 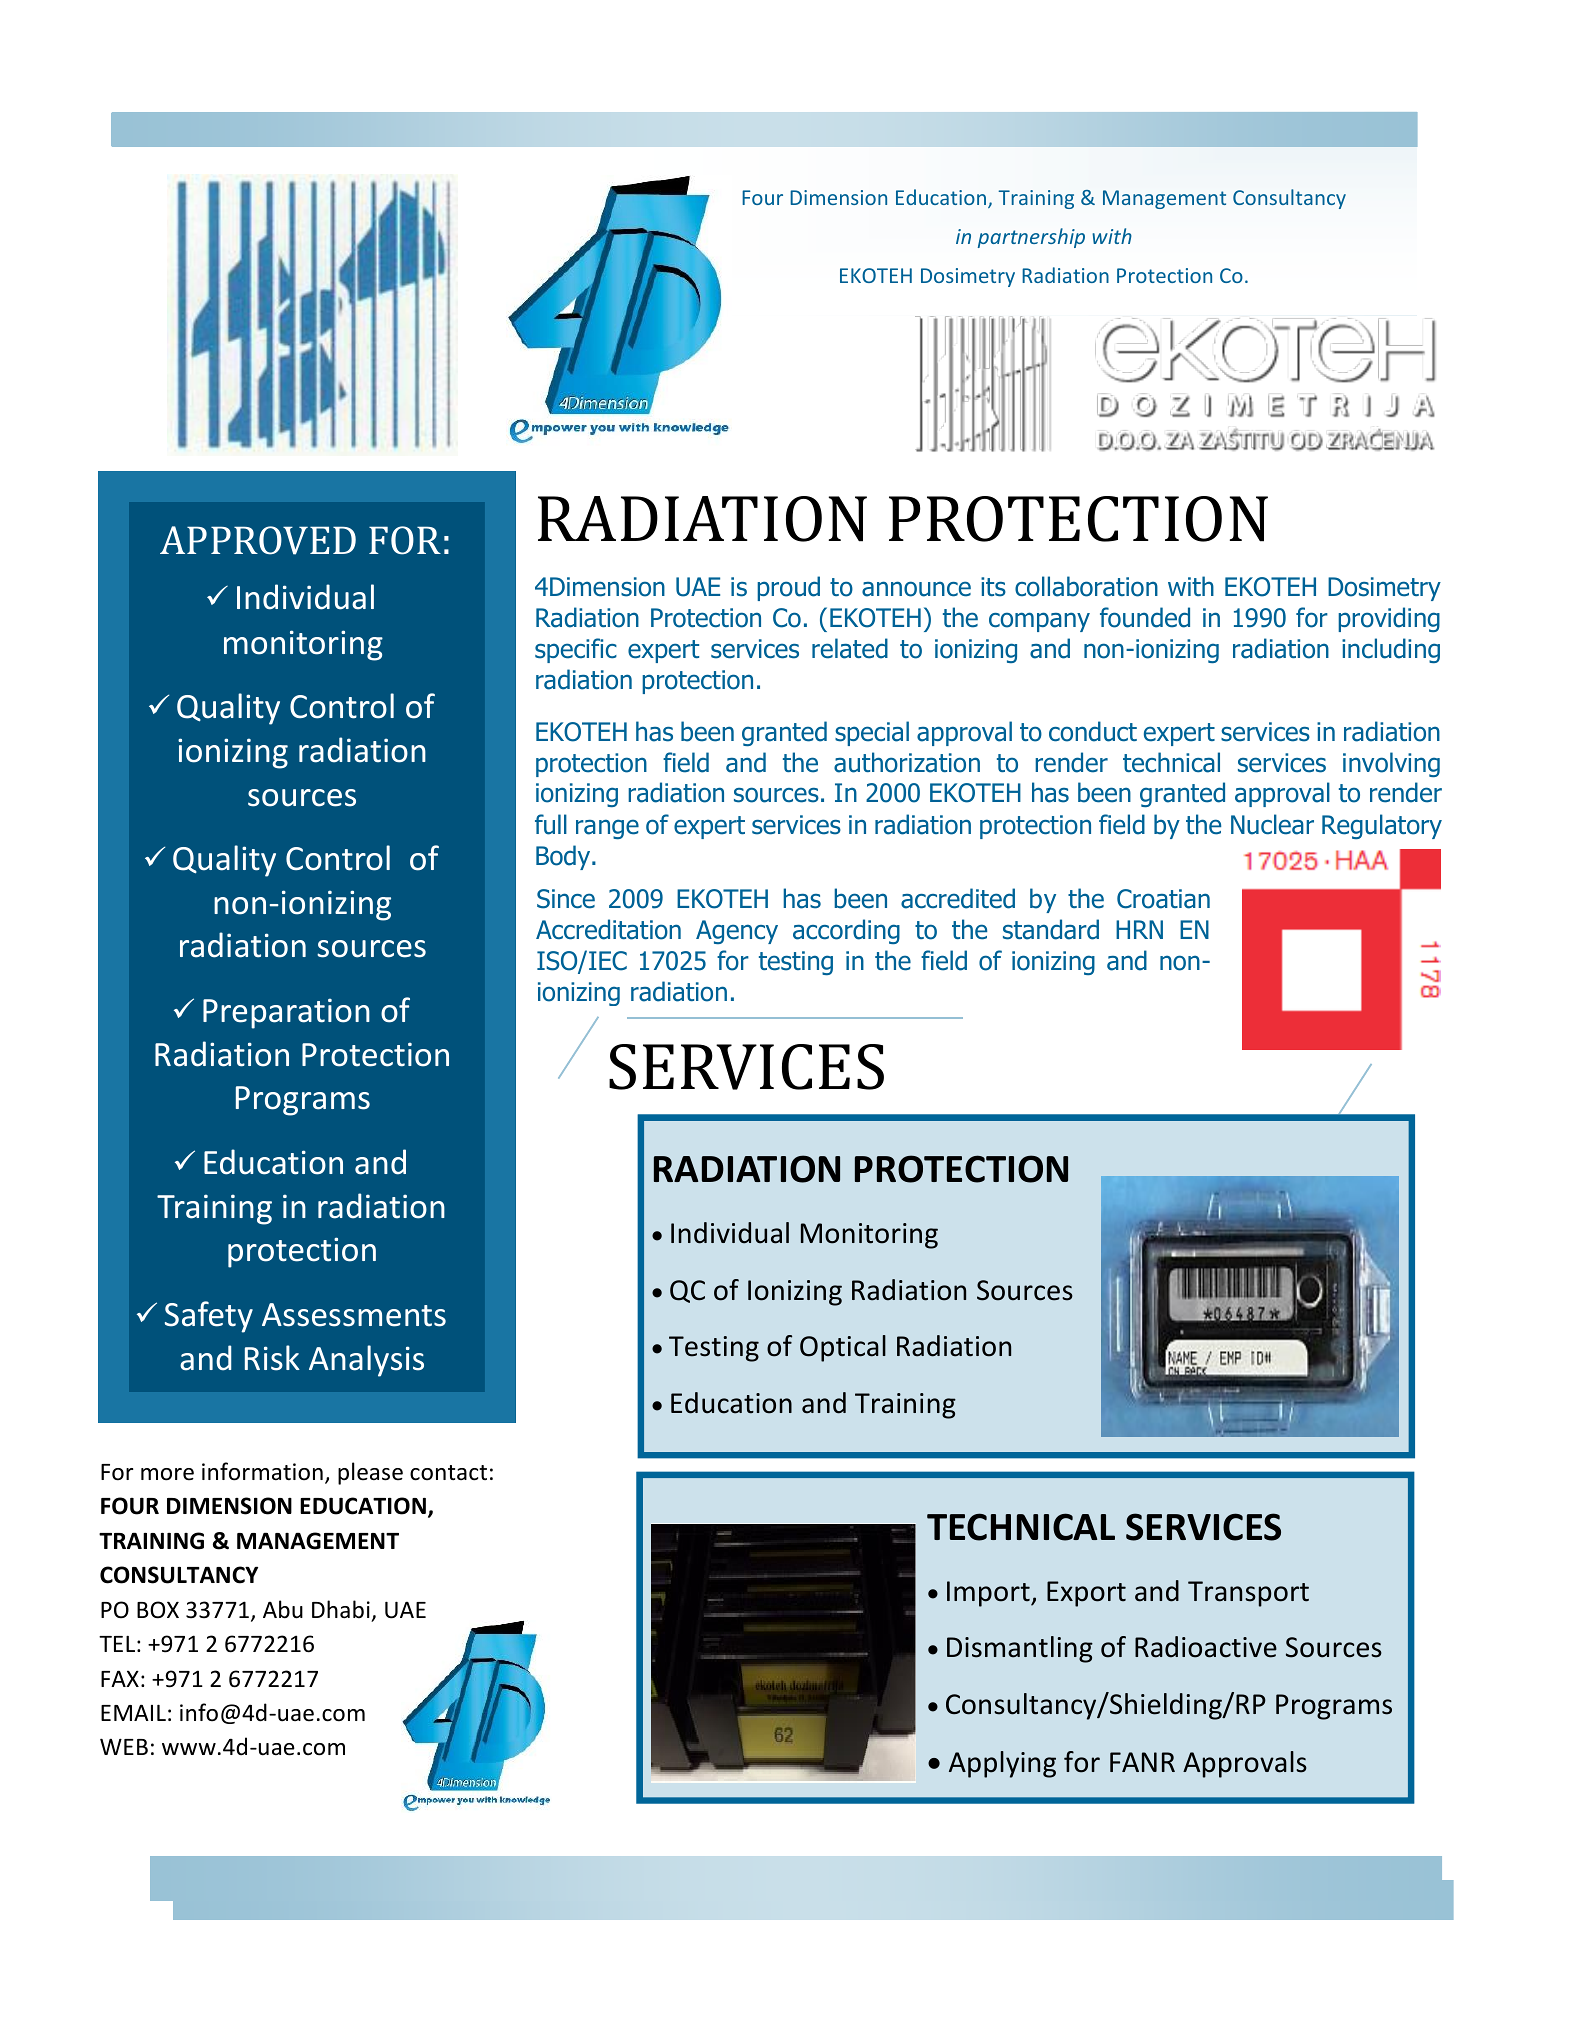 What do you see at coordinates (133, 1712) in the screenshot?
I see `EMAIL` at bounding box center [133, 1712].
